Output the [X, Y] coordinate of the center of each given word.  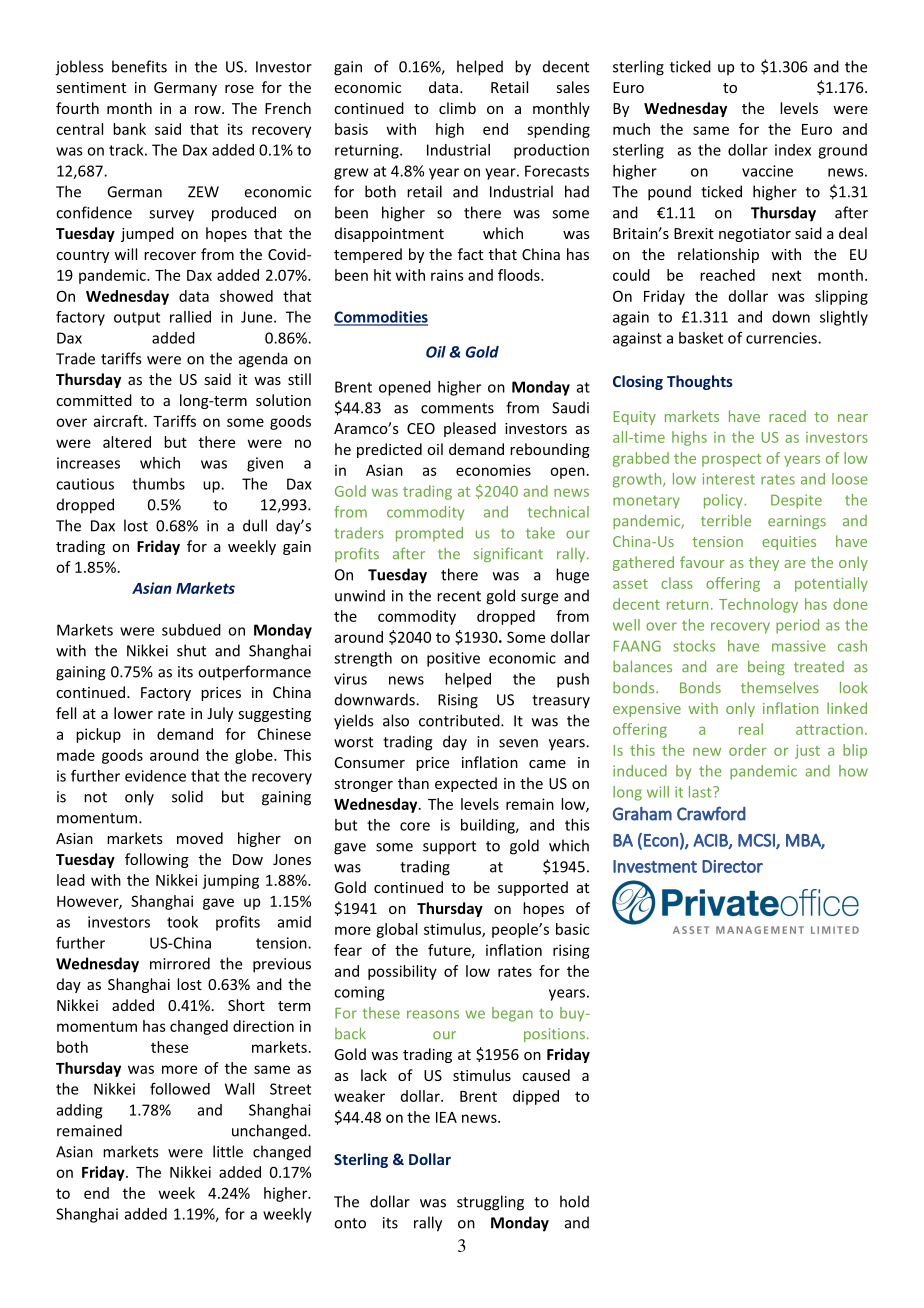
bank [129, 129]
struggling [490, 1203]
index [793, 150]
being [766, 667]
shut [191, 650]
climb [457, 108]
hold [574, 1201]
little [228, 1151]
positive [453, 659]
